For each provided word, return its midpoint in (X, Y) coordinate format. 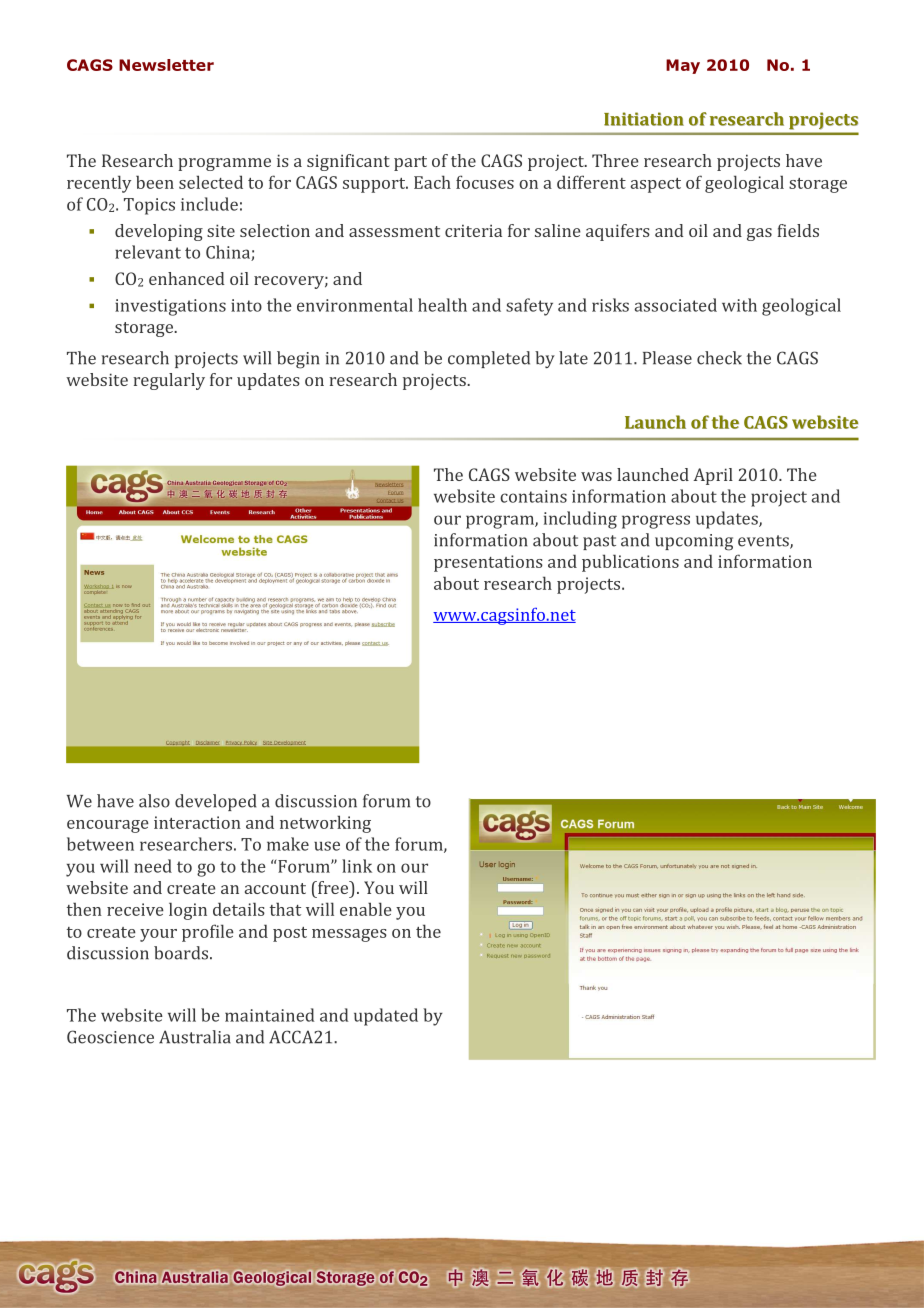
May (683, 66)
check (719, 358)
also (154, 801)
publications (630, 563)
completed (489, 359)
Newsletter (166, 65)
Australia (195, 1037)
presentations (488, 563)
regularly (169, 381)
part (410, 163)
